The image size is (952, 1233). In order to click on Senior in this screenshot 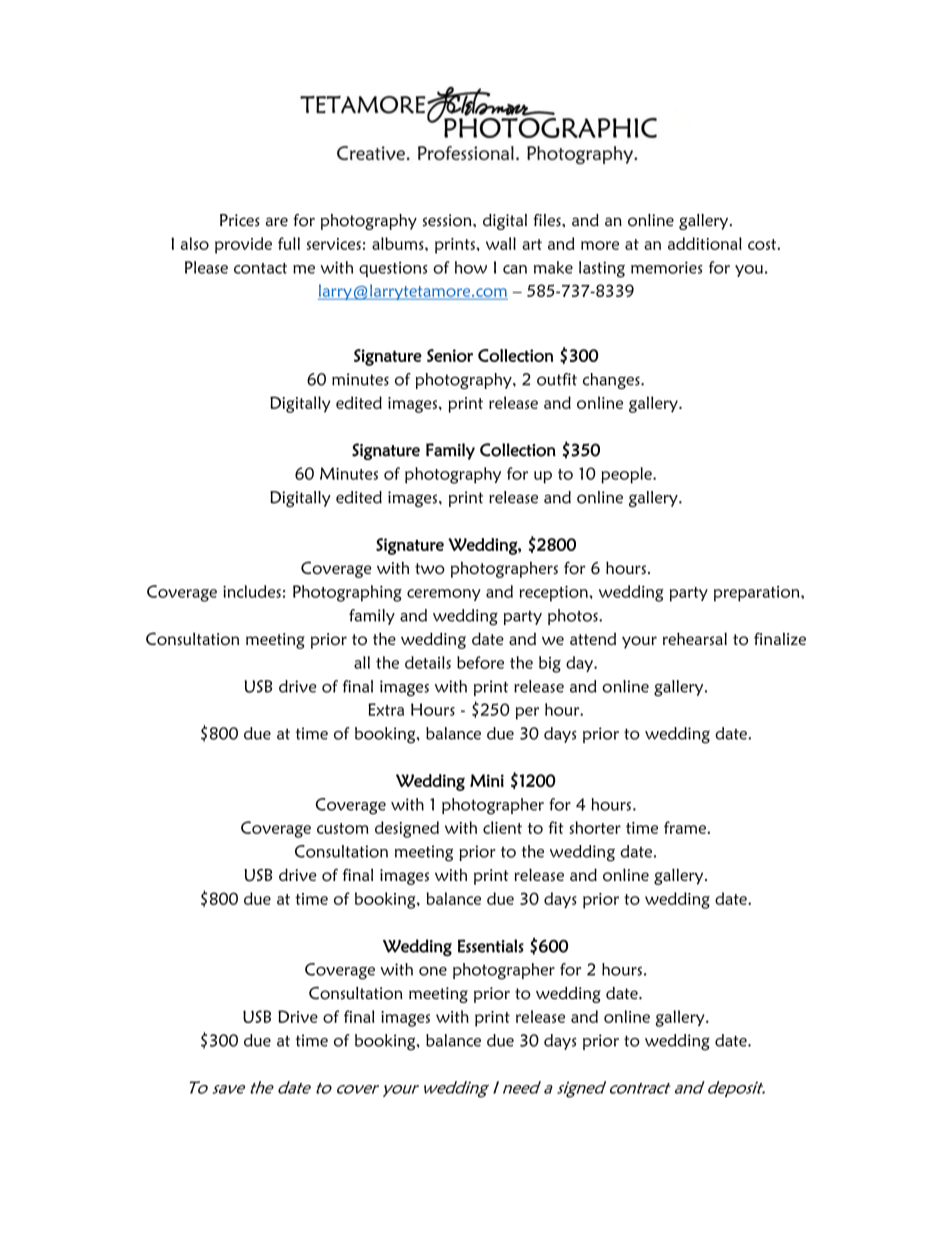, I will do `click(450, 355)`.
